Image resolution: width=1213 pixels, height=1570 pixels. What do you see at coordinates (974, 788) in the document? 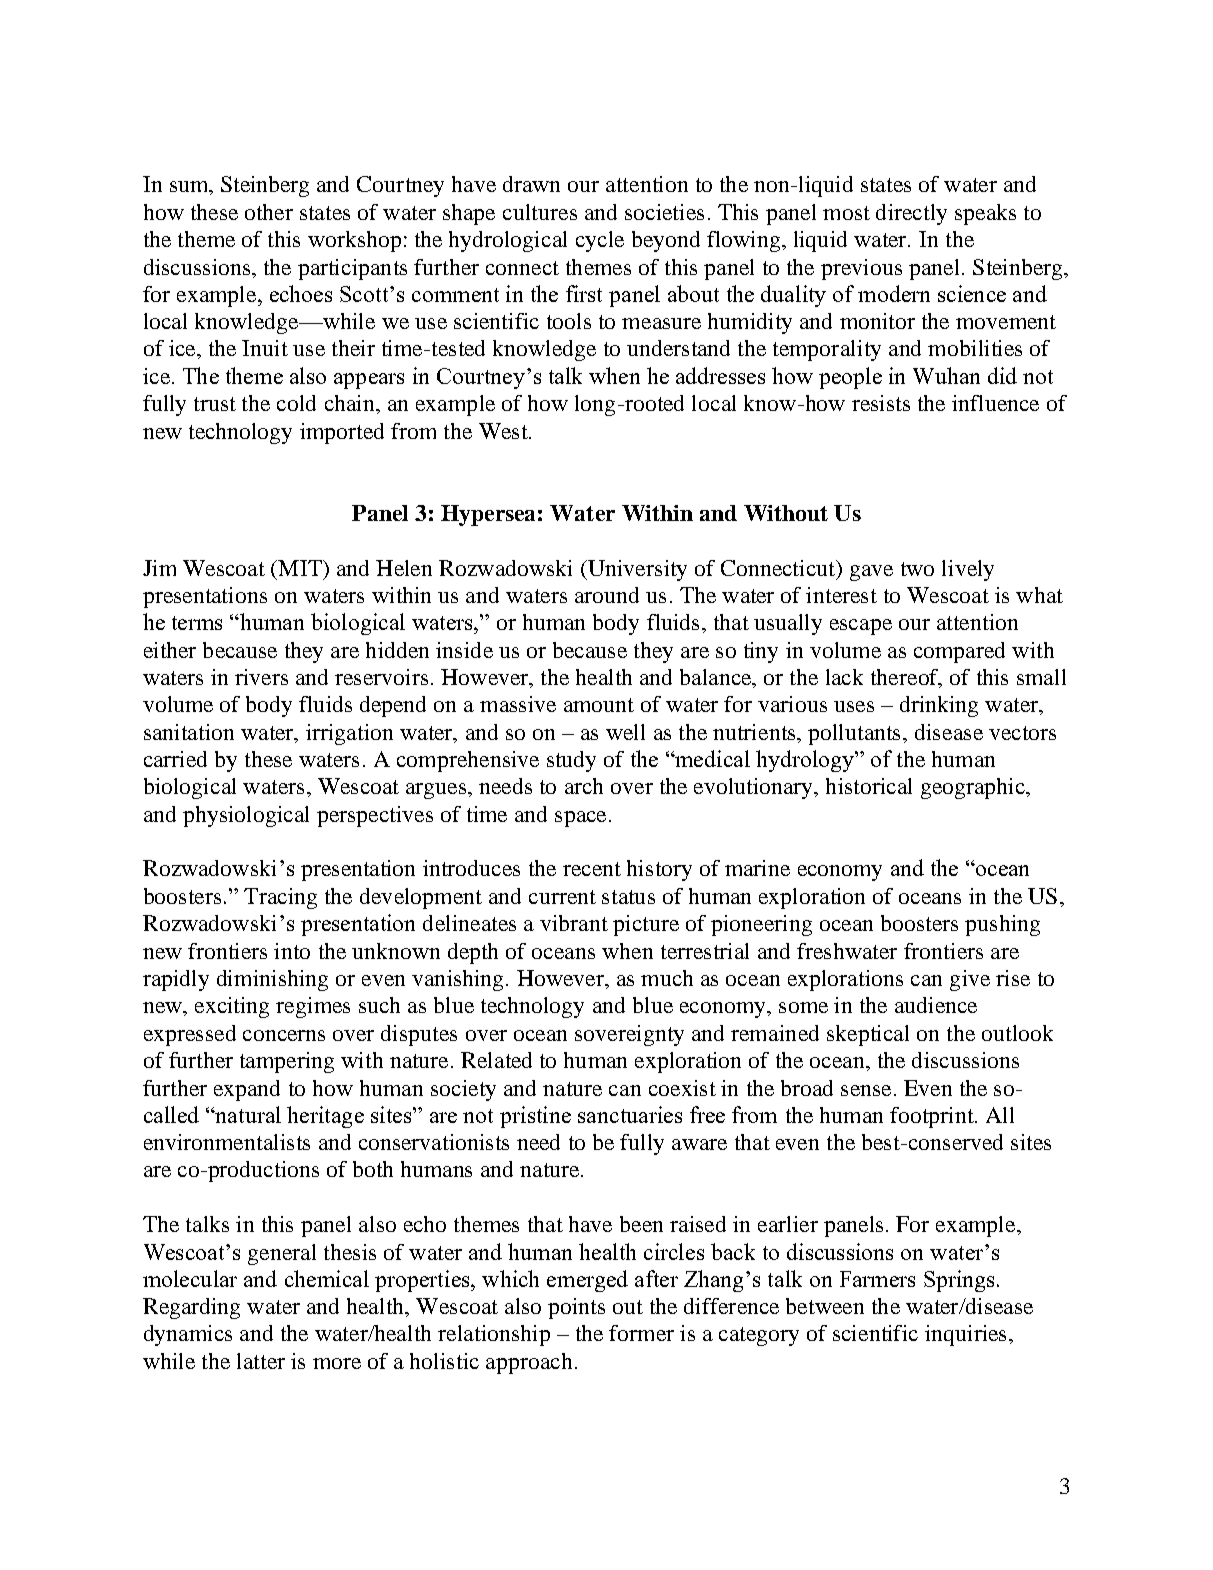
I see `geographic` at bounding box center [974, 788].
